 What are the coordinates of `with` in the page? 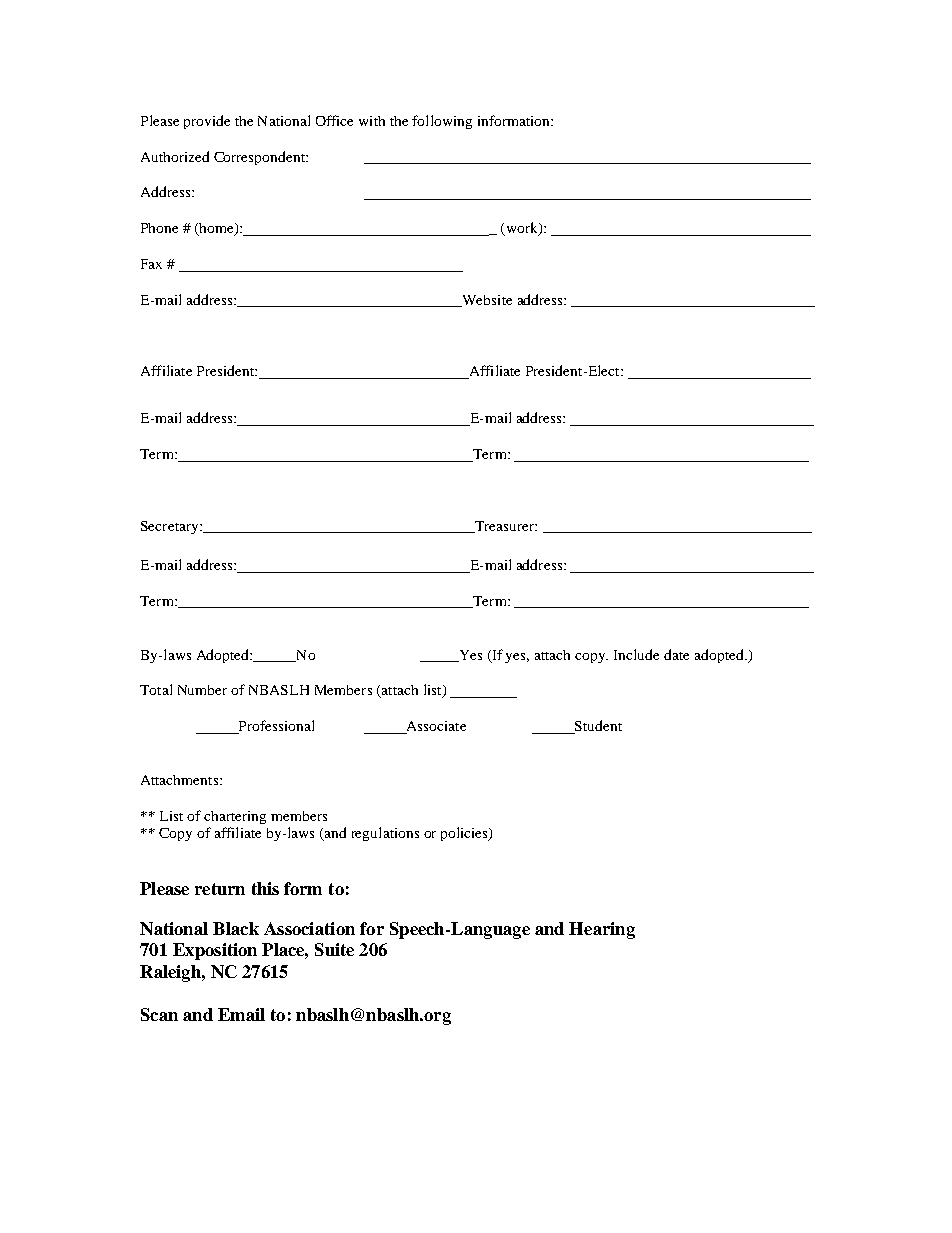 It's located at (372, 121).
